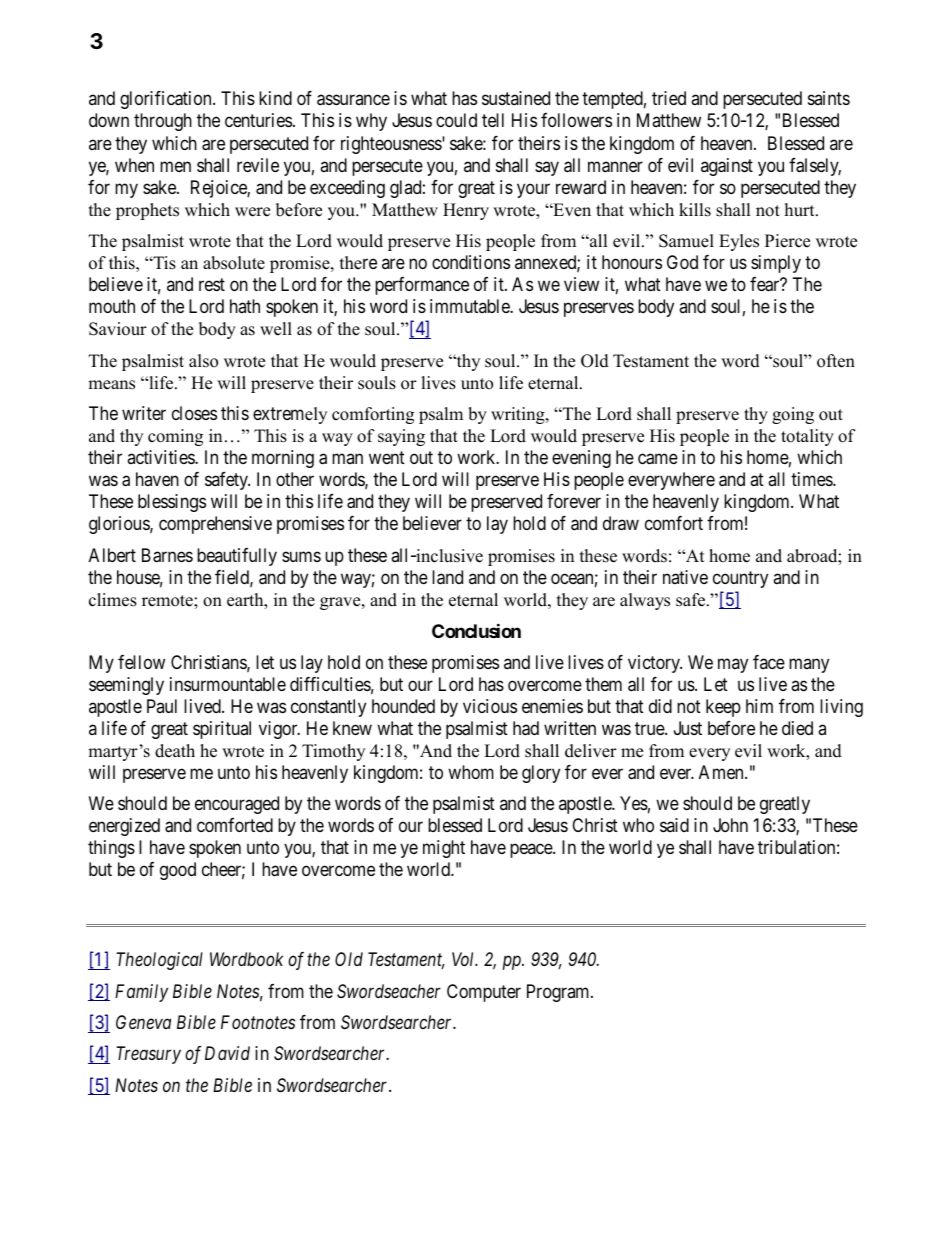 This screenshot has width=952, height=1233. What do you see at coordinates (194, 413) in the screenshot?
I see `closes` at bounding box center [194, 413].
